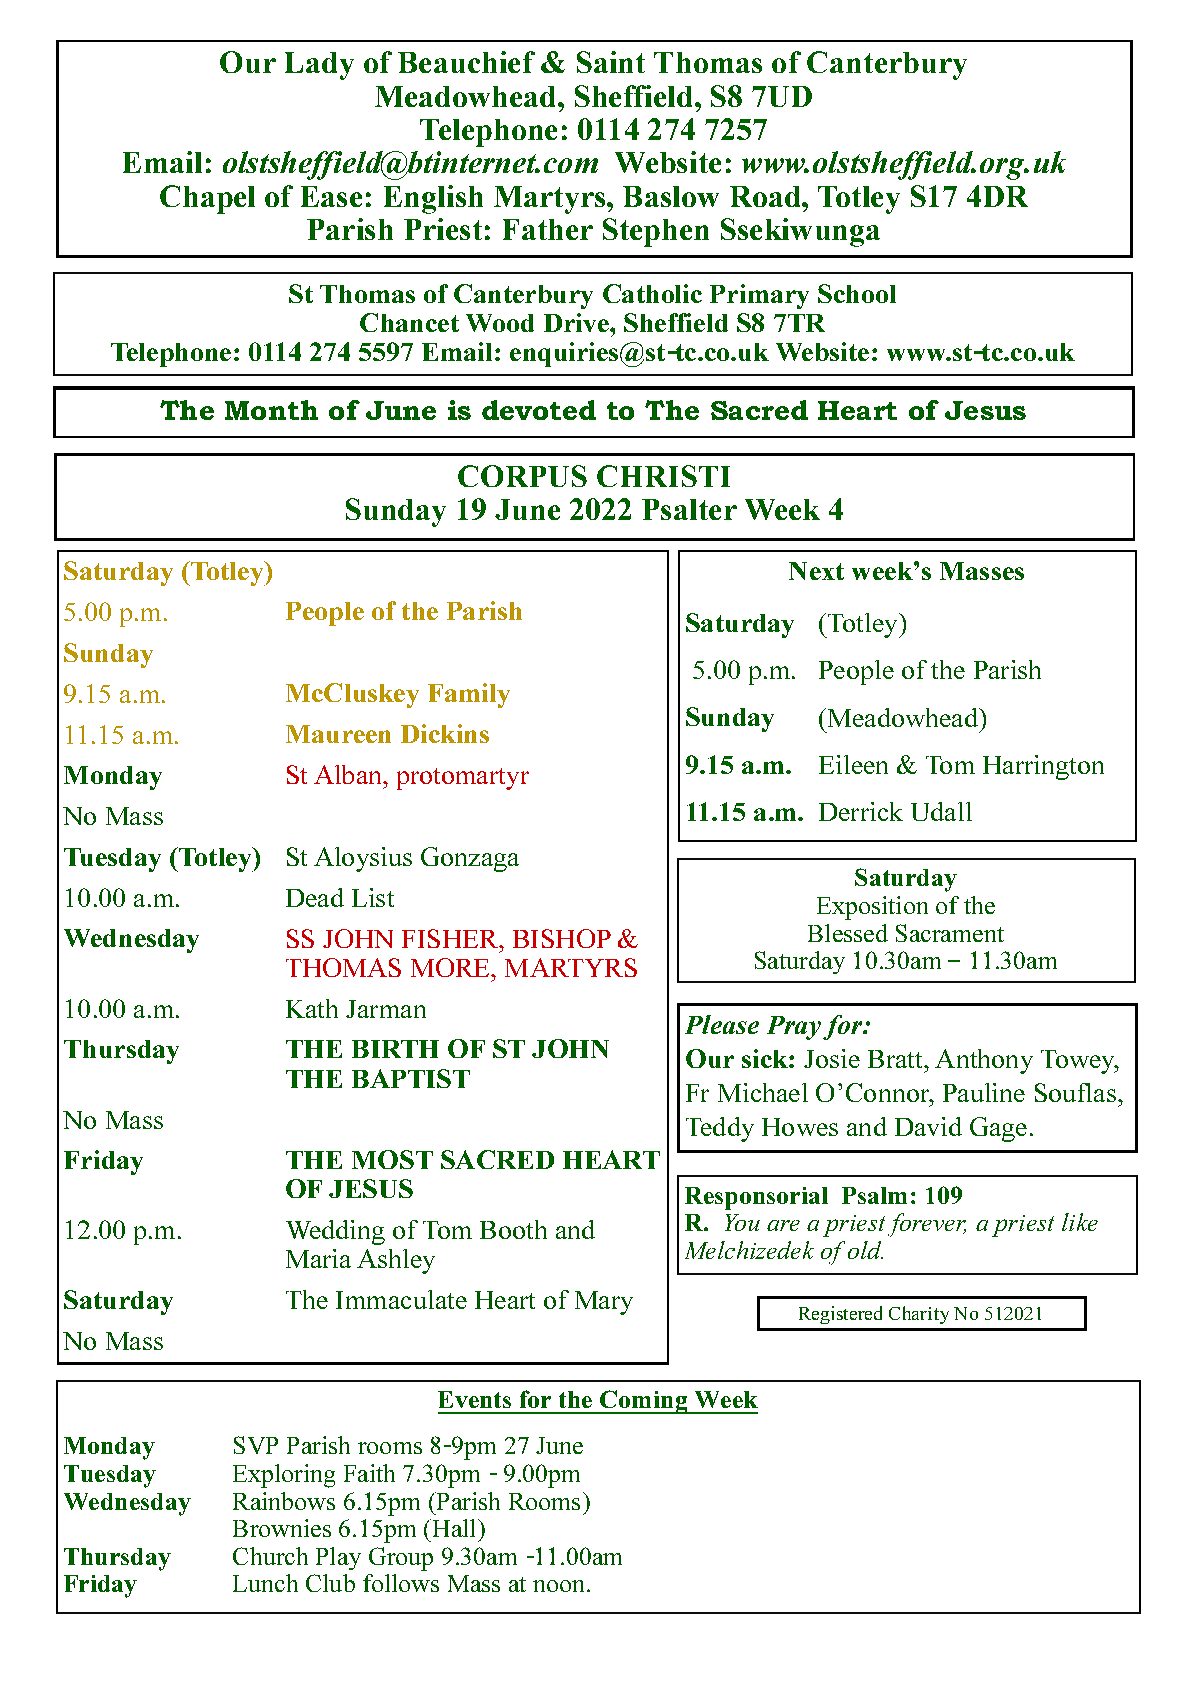  What do you see at coordinates (560, 1586) in the screenshot?
I see `noon` at bounding box center [560, 1586].
